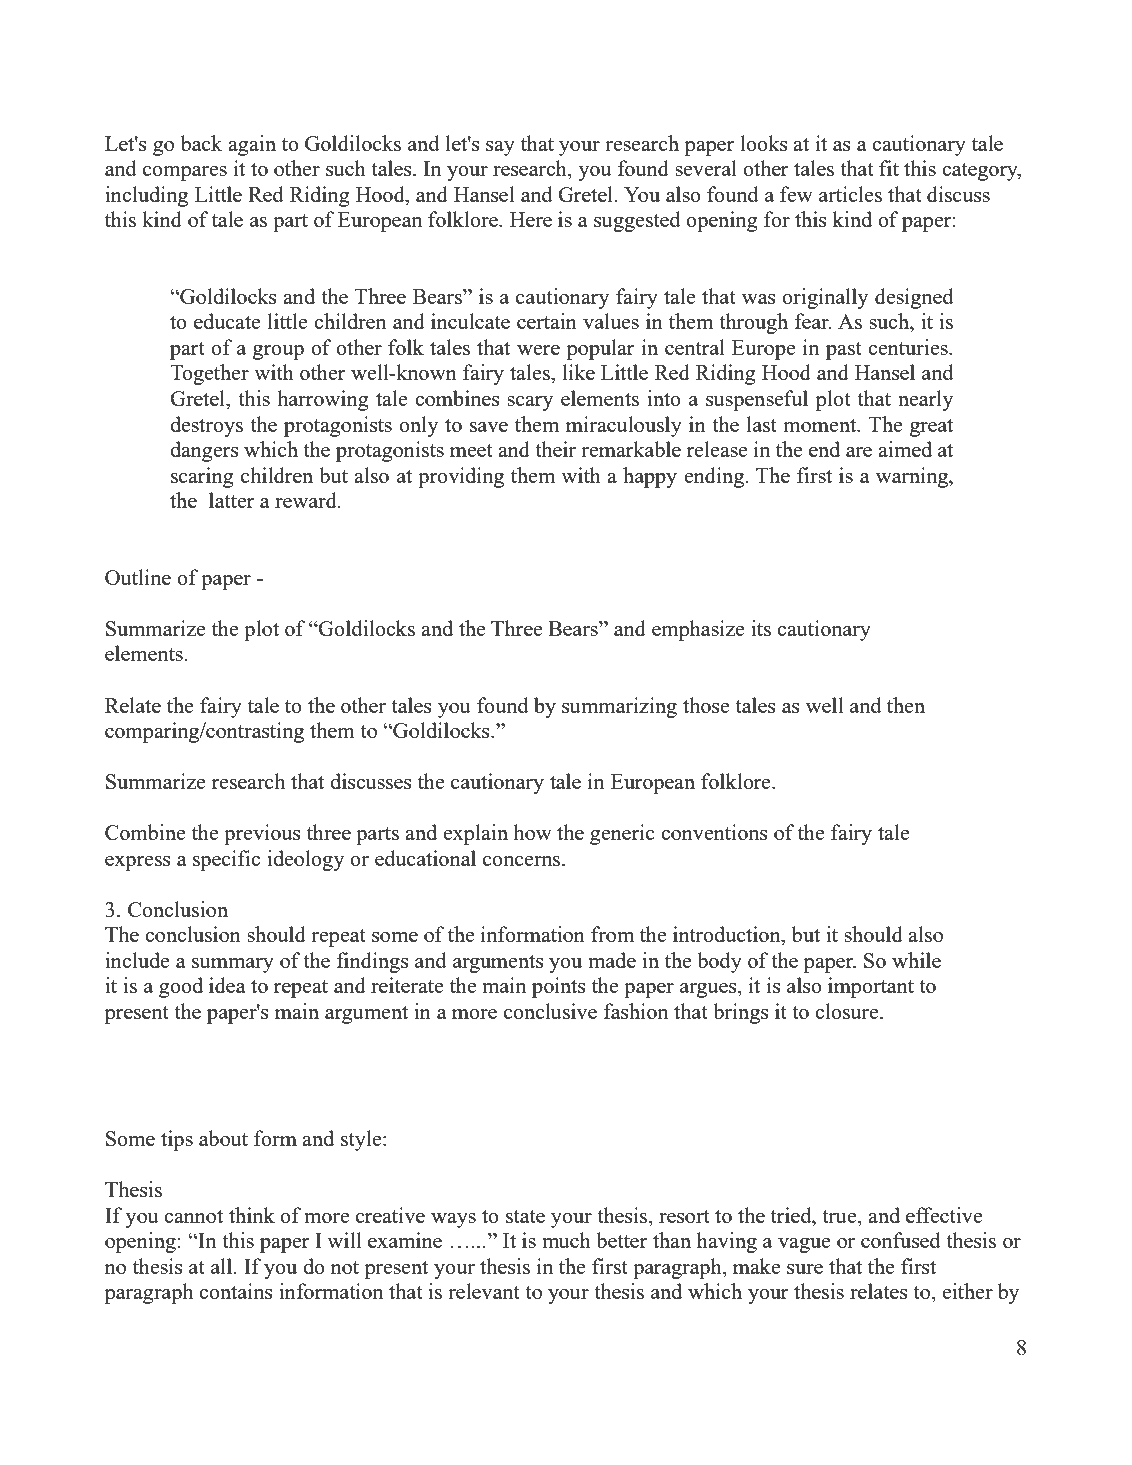  I want to click on fit, so click(889, 168).
